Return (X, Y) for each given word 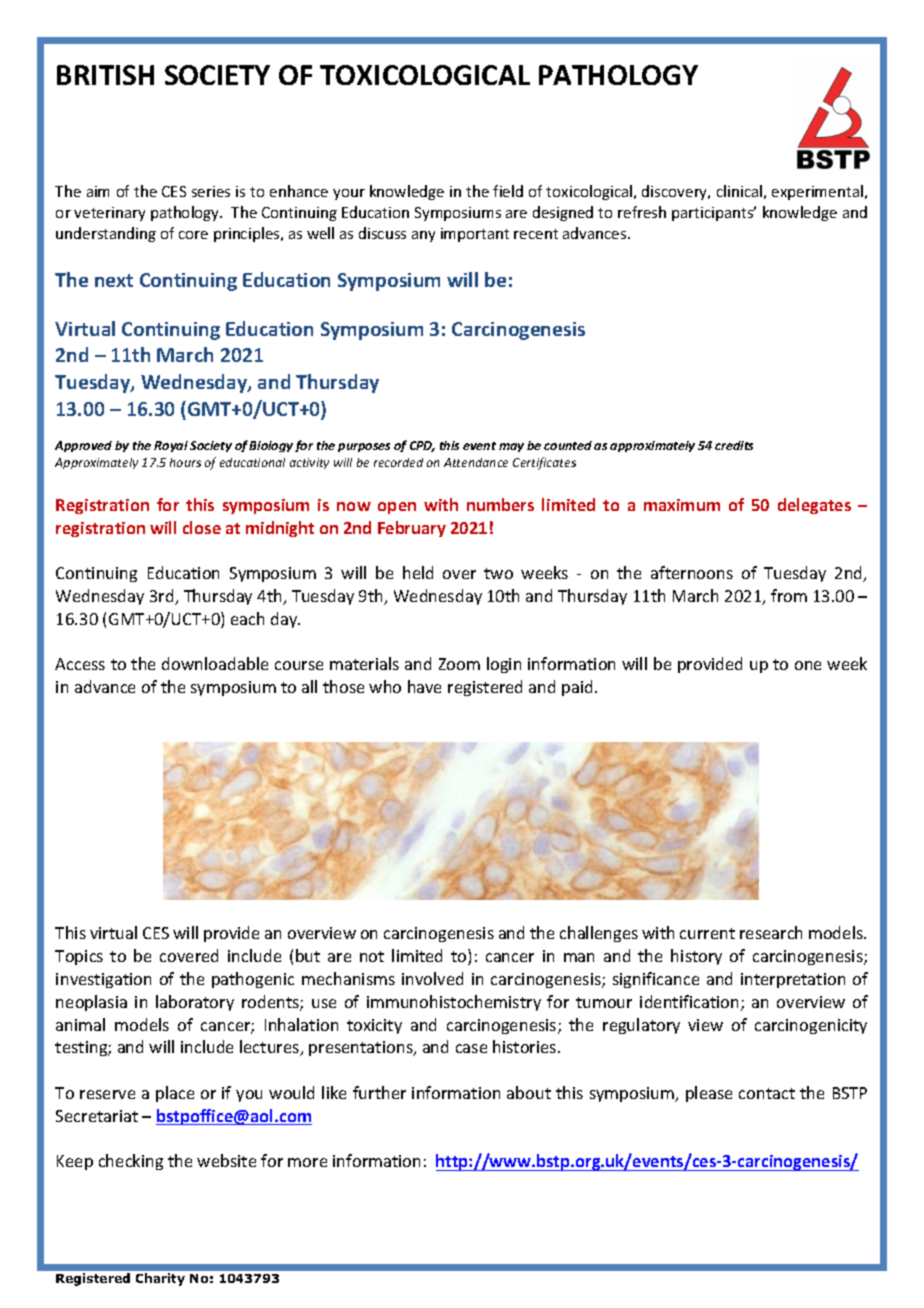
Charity (160, 1279)
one (808, 665)
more (307, 1162)
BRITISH (105, 75)
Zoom (459, 664)
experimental (817, 192)
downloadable (215, 663)
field (508, 191)
